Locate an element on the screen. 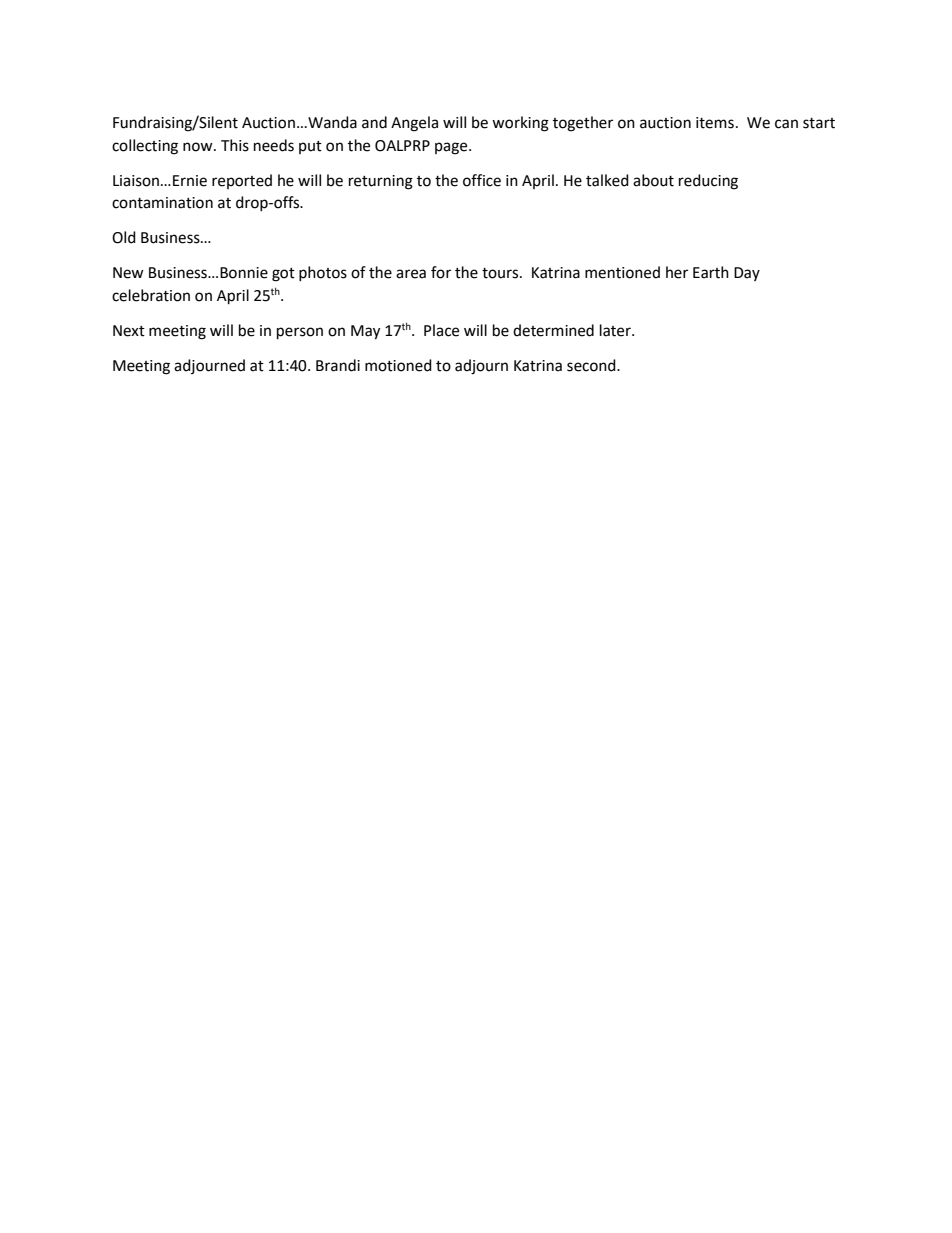  reducing is located at coordinates (708, 182).
